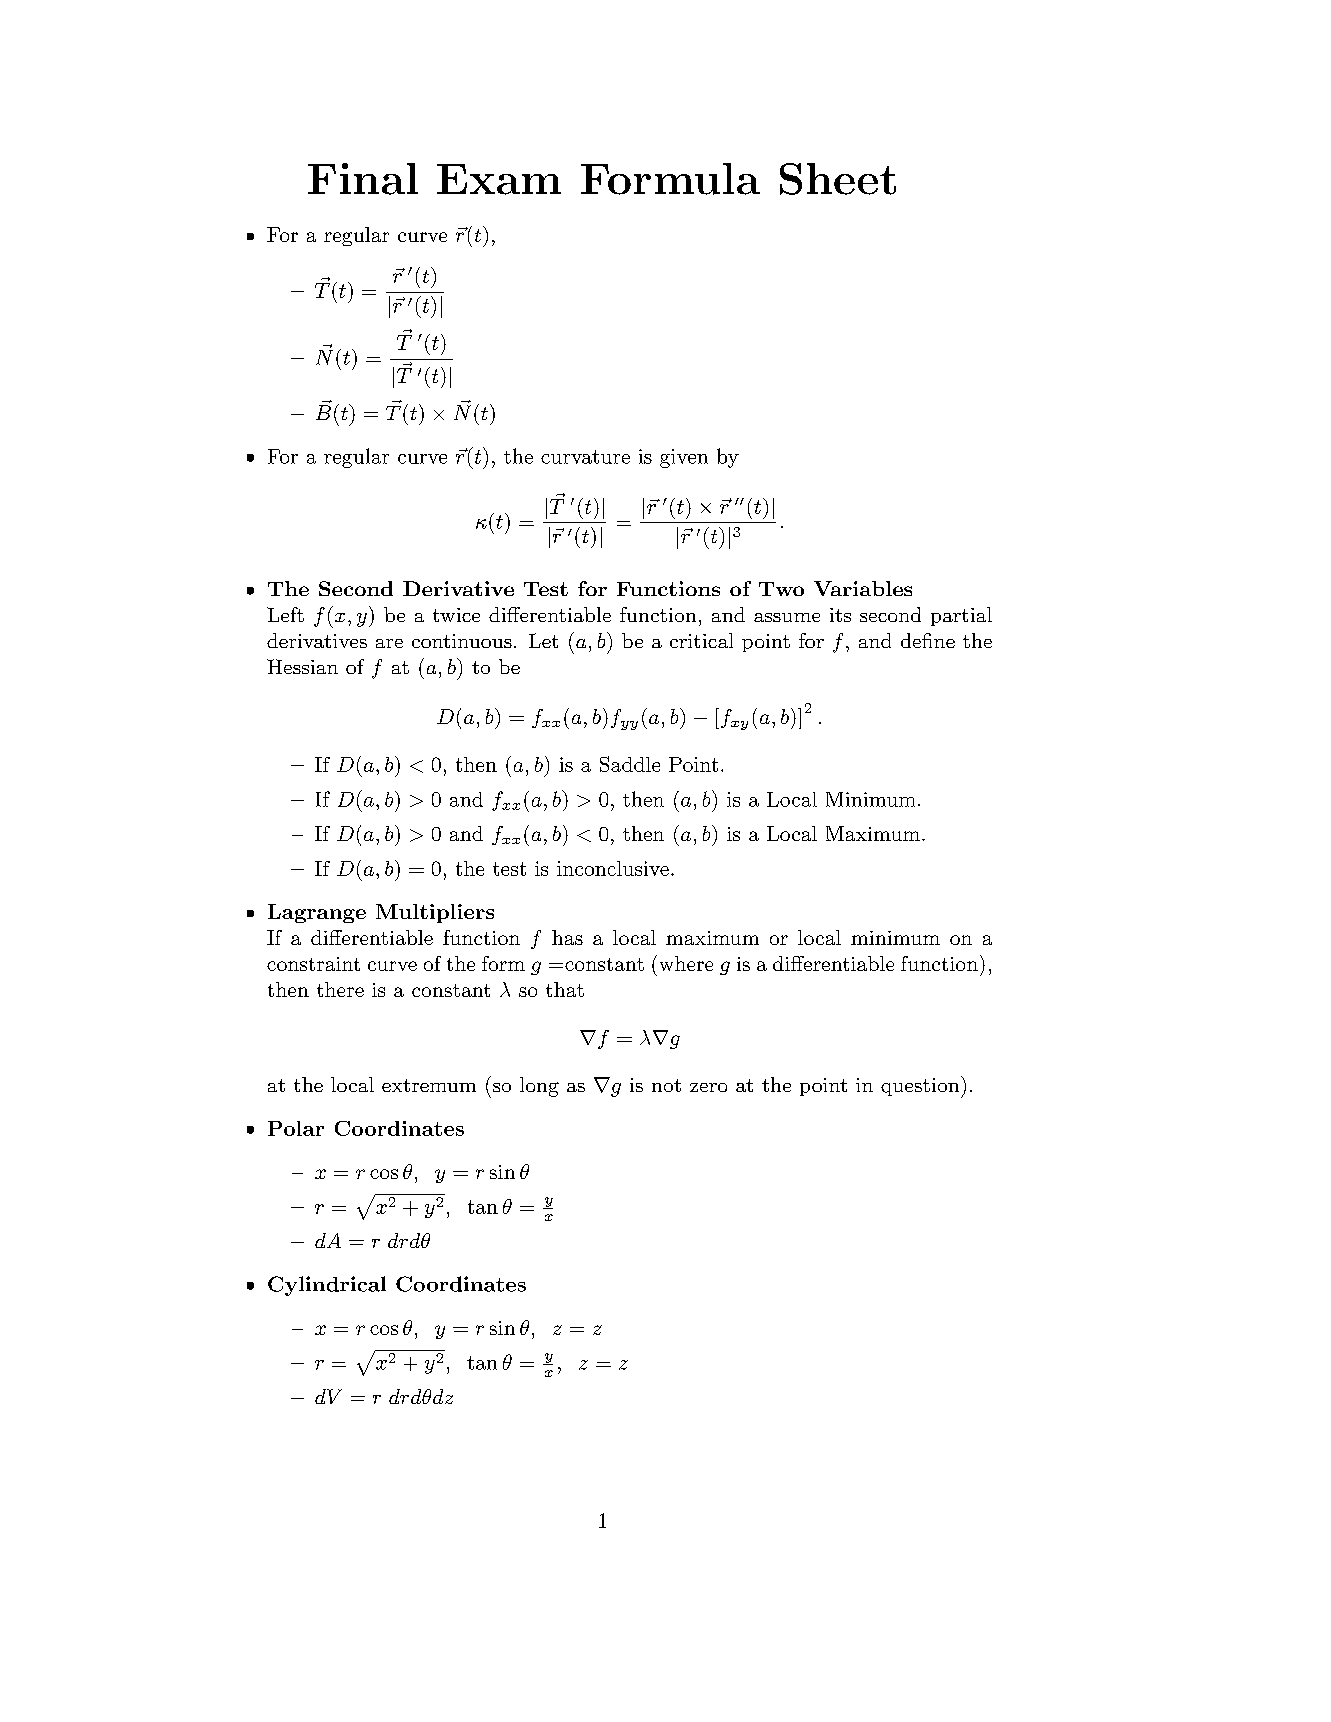 The image size is (1331, 1722). What do you see at coordinates (701, 640) in the image?
I see `critical` at bounding box center [701, 640].
